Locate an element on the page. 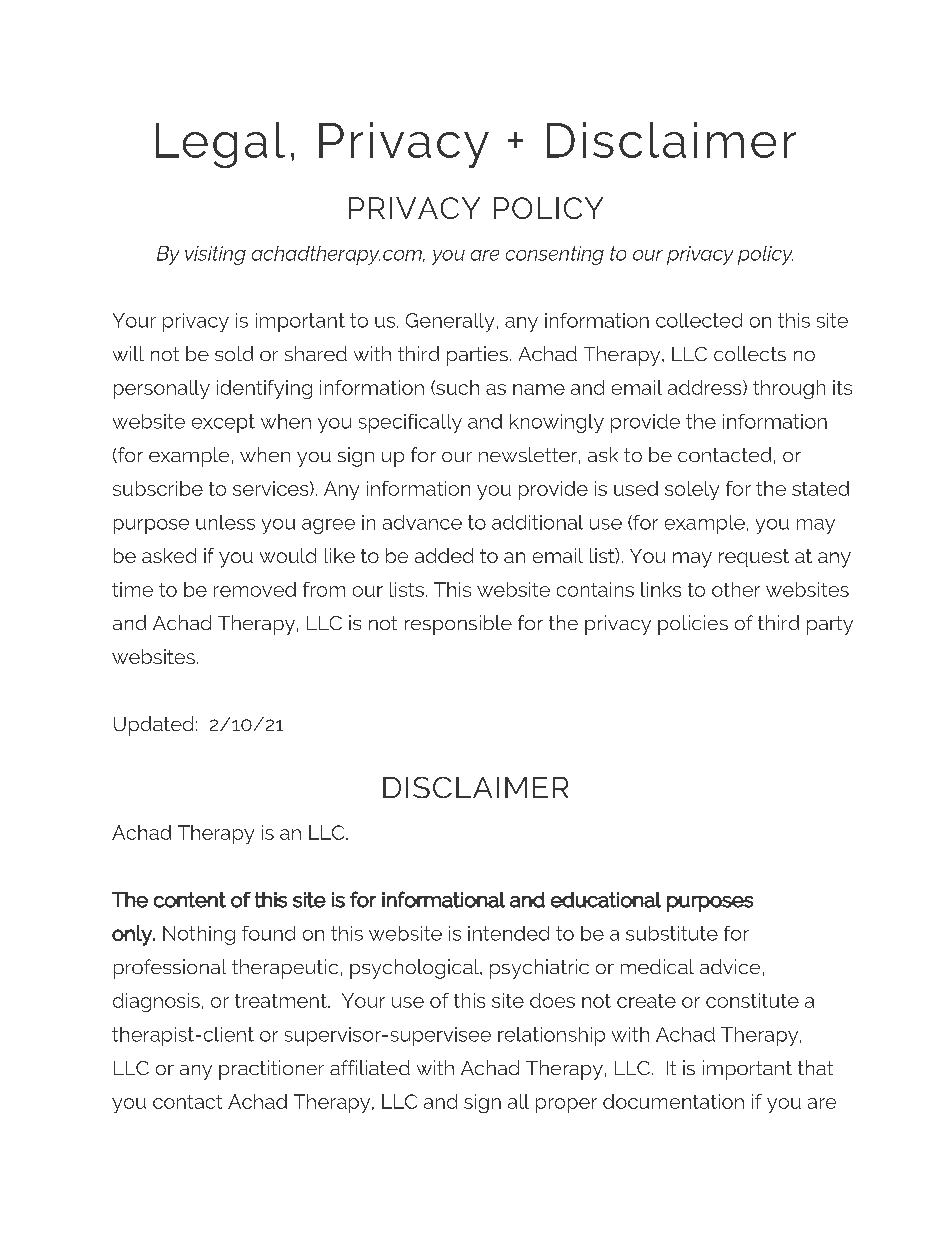 This document has height=1233, width=952. Updated is located at coordinates (153, 726).
